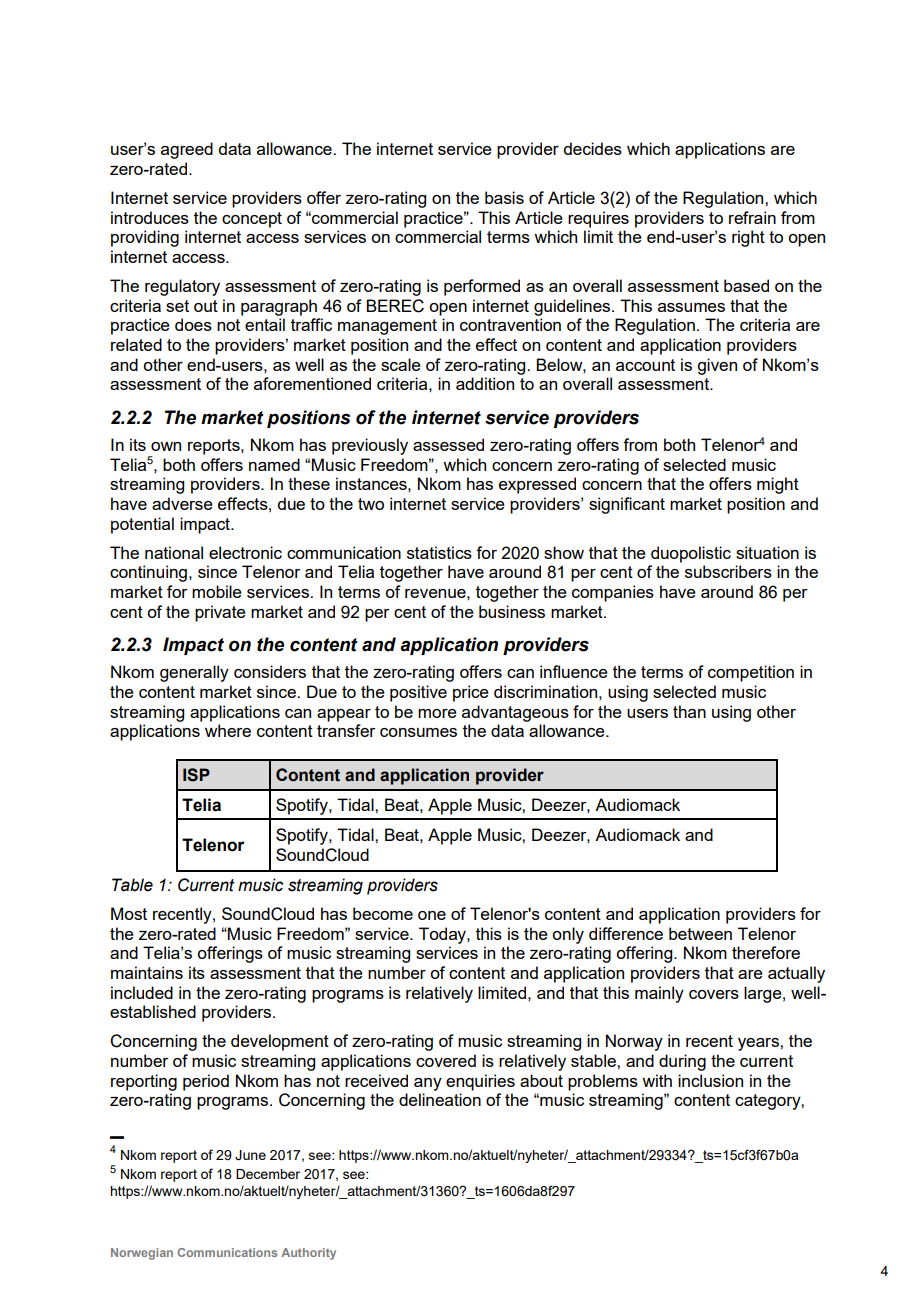 Image resolution: width=924 pixels, height=1309 pixels. I want to click on Norwegian, so click(142, 1254).
